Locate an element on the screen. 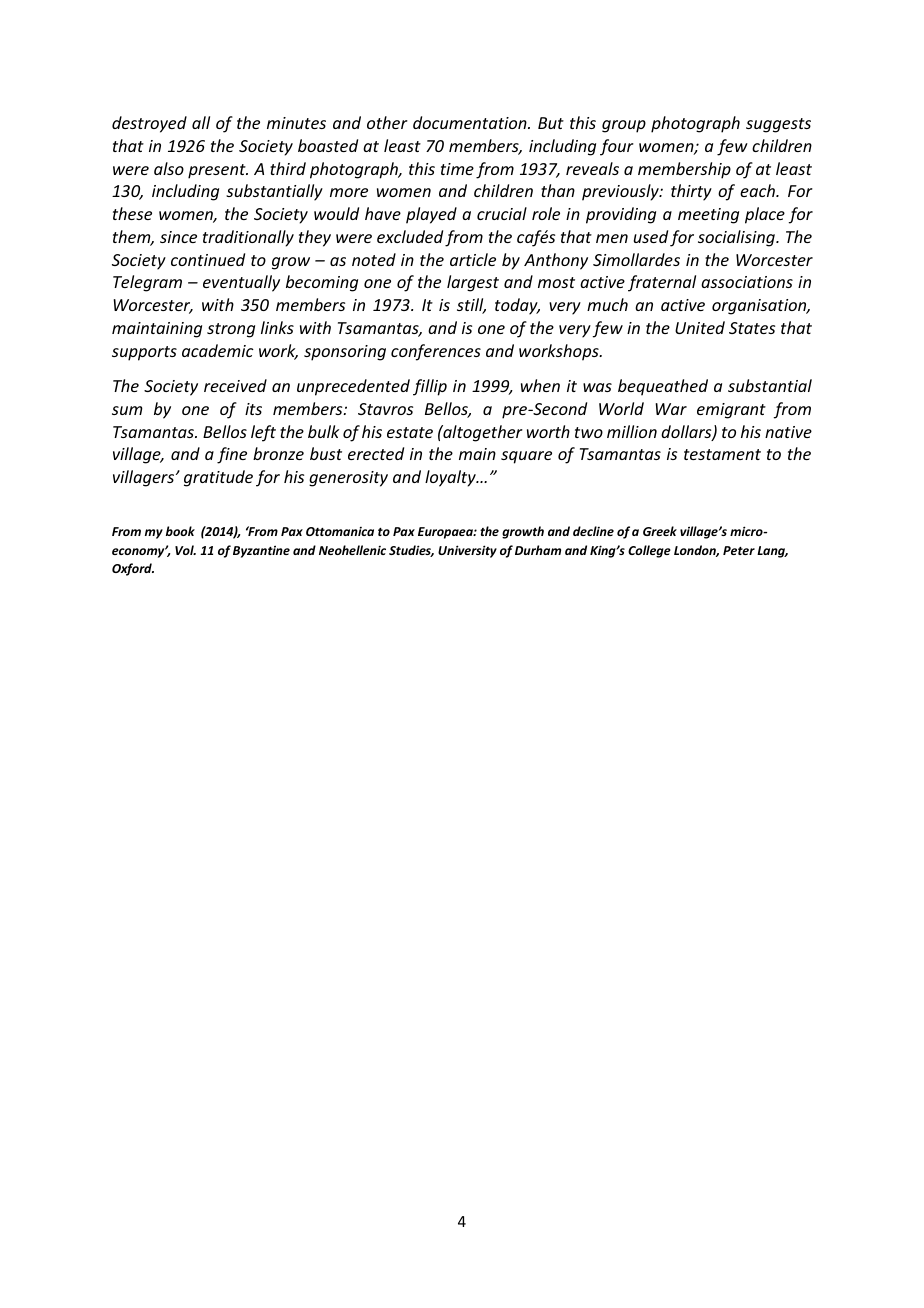 The width and height of the screenshot is (924, 1308). documentation is located at coordinates (471, 122).
